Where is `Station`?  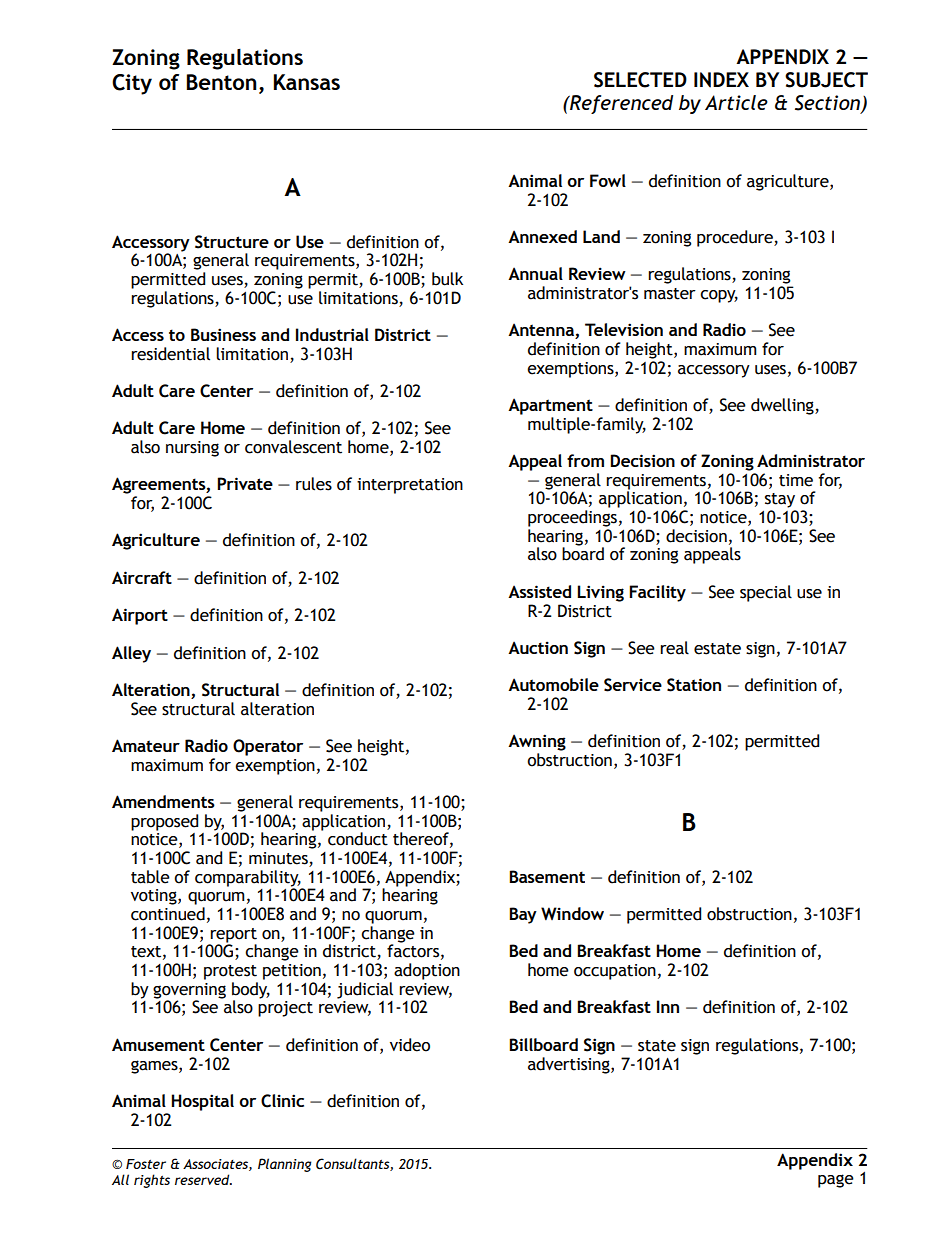
Station is located at coordinates (694, 685).
